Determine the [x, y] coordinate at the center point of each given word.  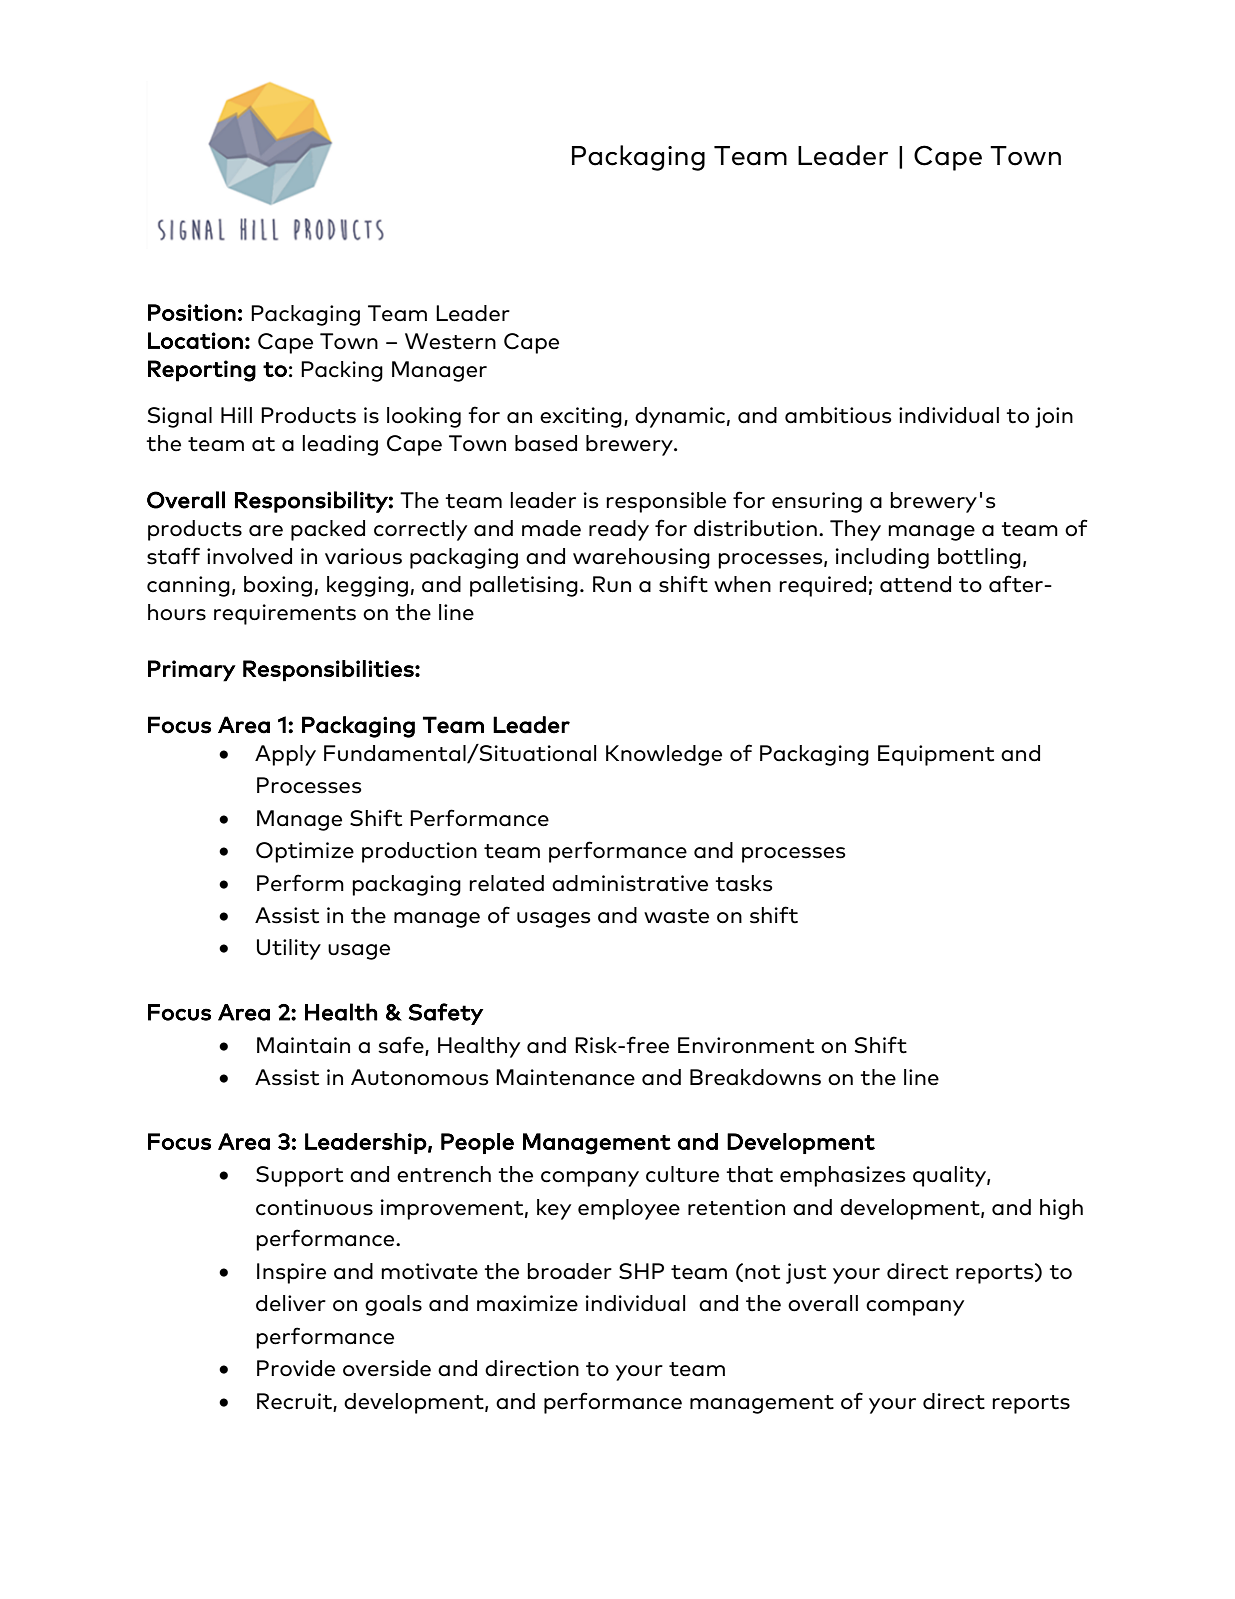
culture [682, 1174]
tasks [743, 883]
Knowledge [664, 755]
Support [299, 1176]
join [1054, 417]
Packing [342, 371]
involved [249, 556]
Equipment [936, 755]
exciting [581, 417]
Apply [285, 755]
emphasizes [842, 1176]
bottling [979, 558]
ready [619, 530]
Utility [289, 949]
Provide [296, 1368]
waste [676, 916]
